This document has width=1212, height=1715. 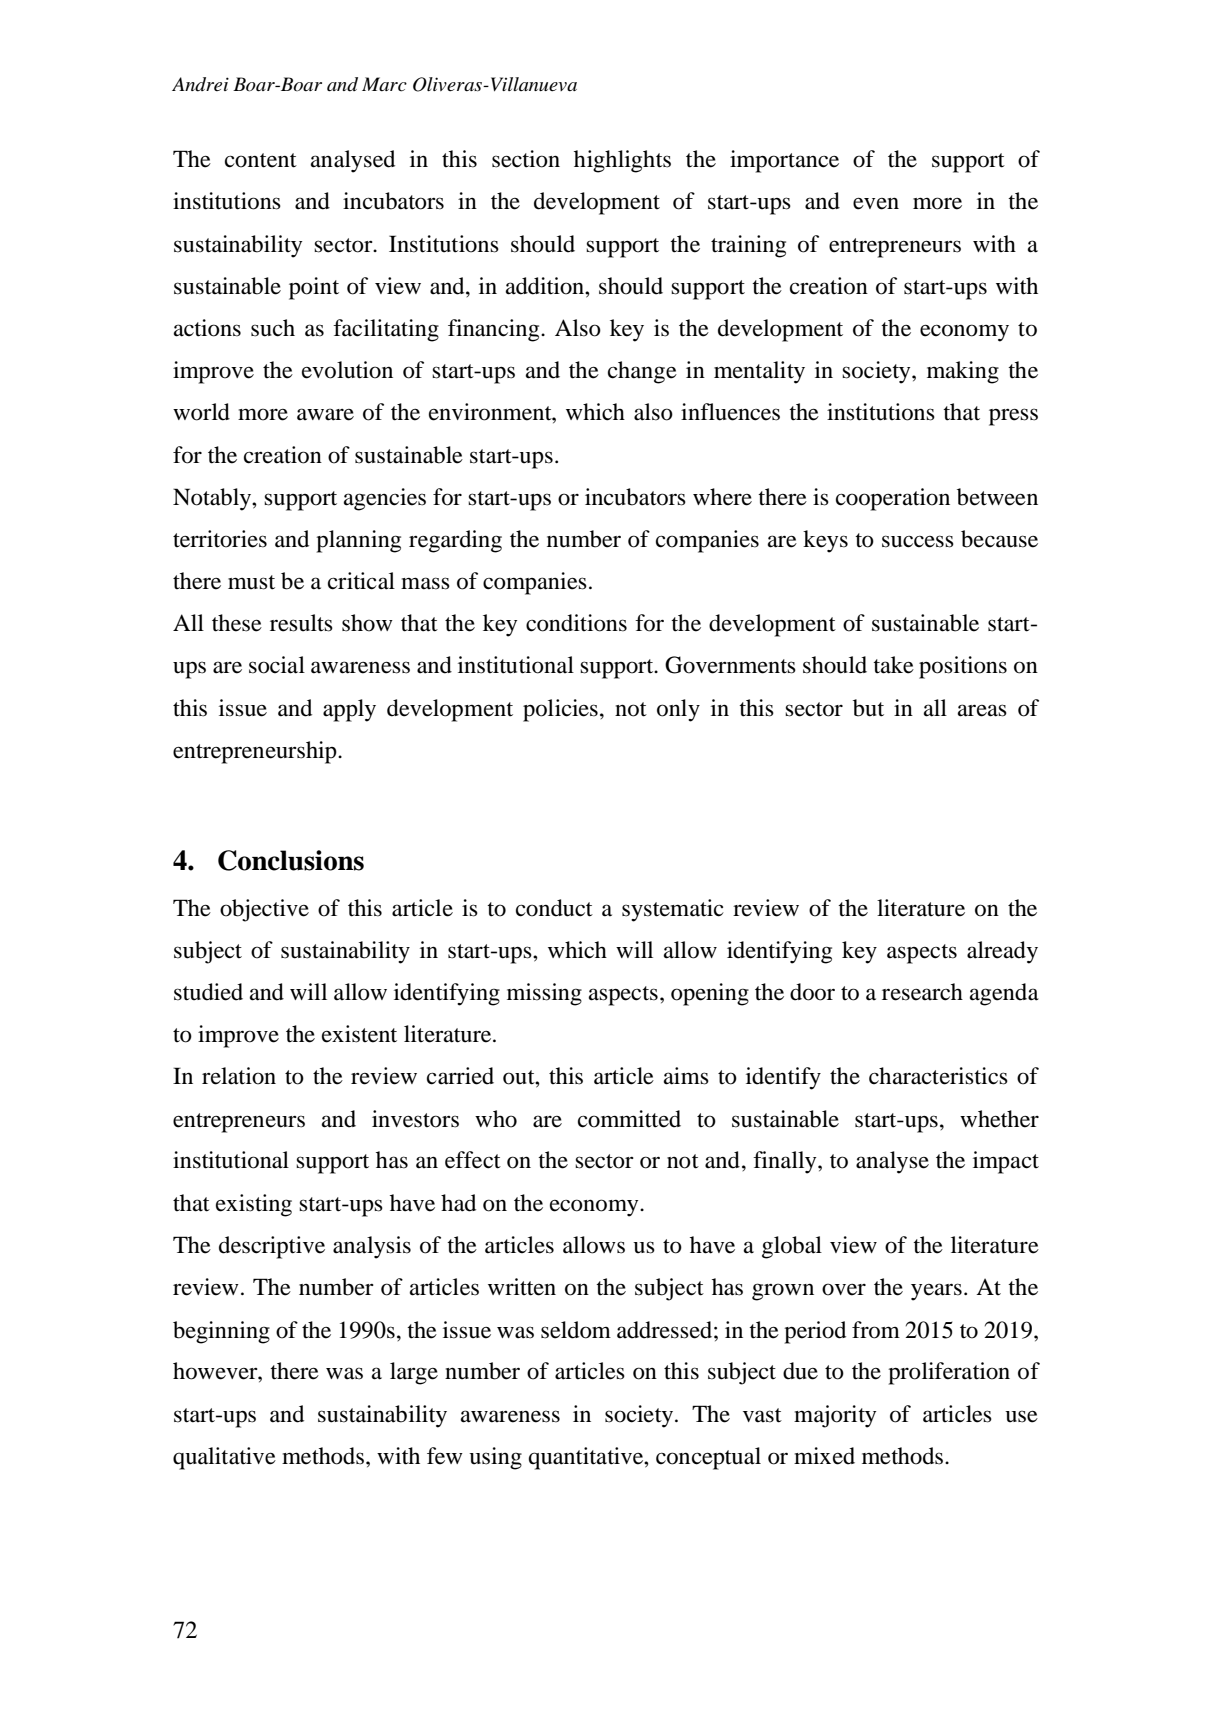 I want to click on qualitative, so click(x=224, y=1458).
